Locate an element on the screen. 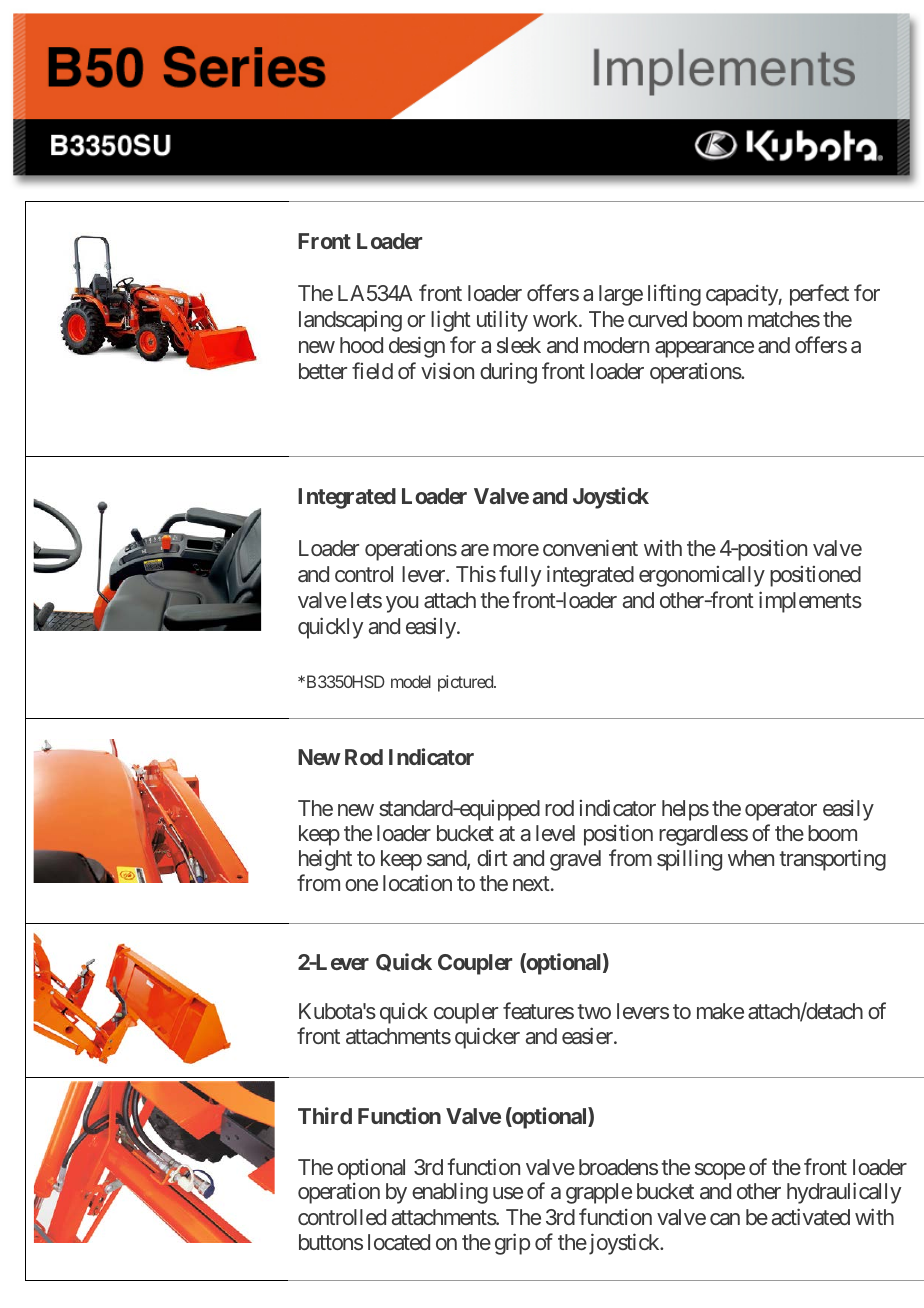 The width and height of the screenshot is (924, 1308). level is located at coordinates (555, 833).
